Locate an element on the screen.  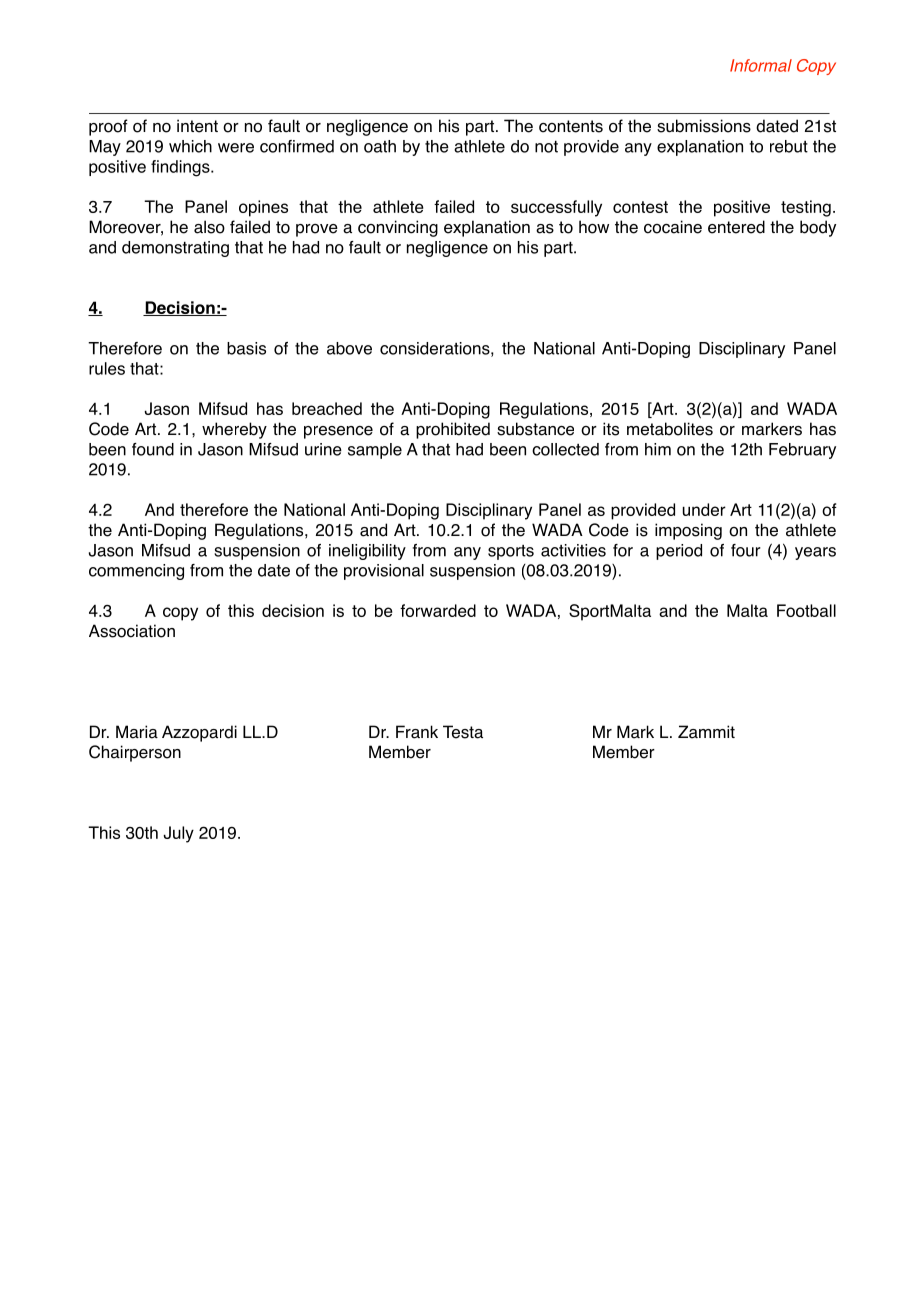
forwarded is located at coordinates (438, 610).
